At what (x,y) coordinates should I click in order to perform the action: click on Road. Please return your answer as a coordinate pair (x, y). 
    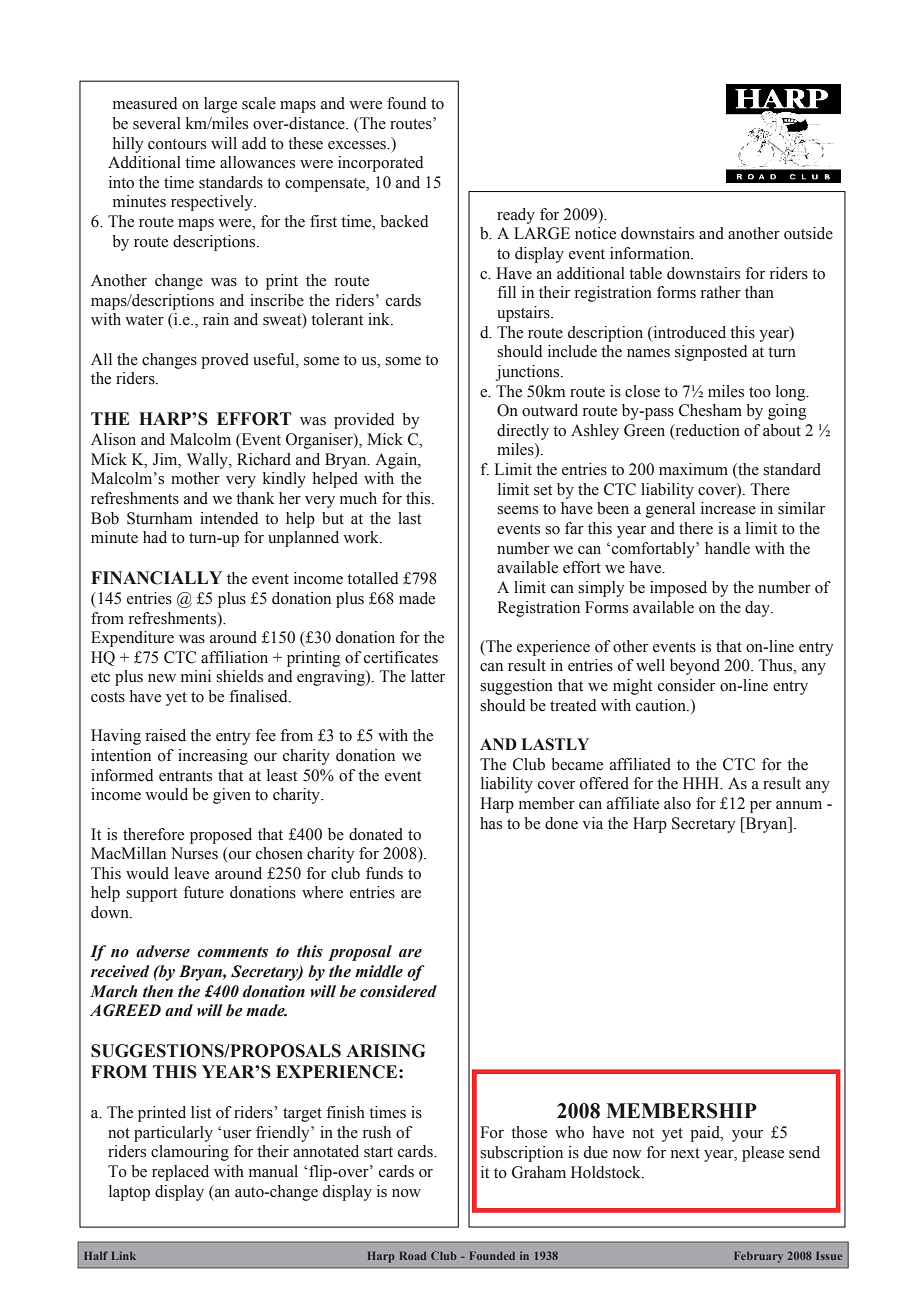
    Looking at the image, I should click on (412, 1255).
